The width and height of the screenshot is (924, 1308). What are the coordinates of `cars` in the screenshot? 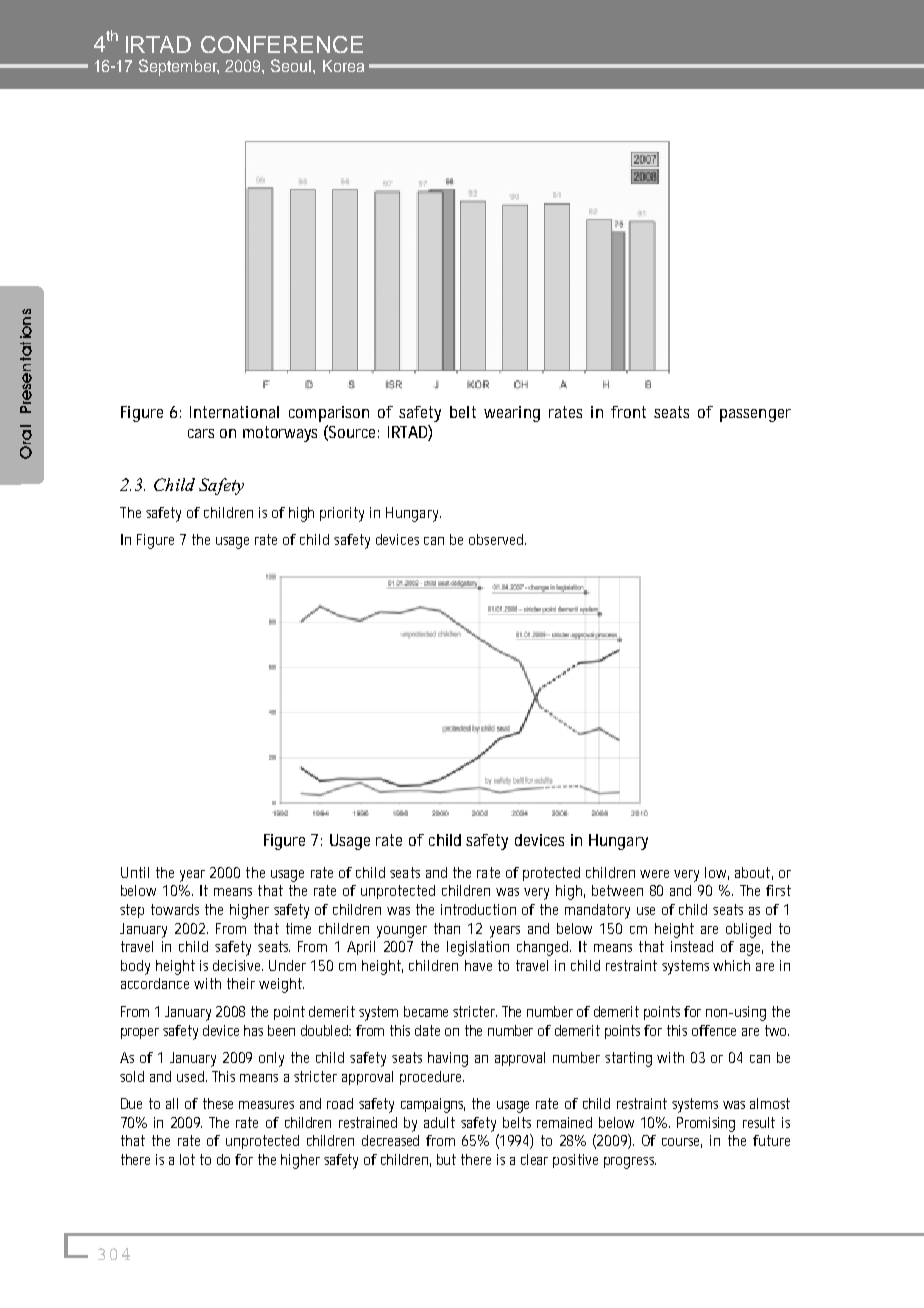 It's located at (201, 433).
